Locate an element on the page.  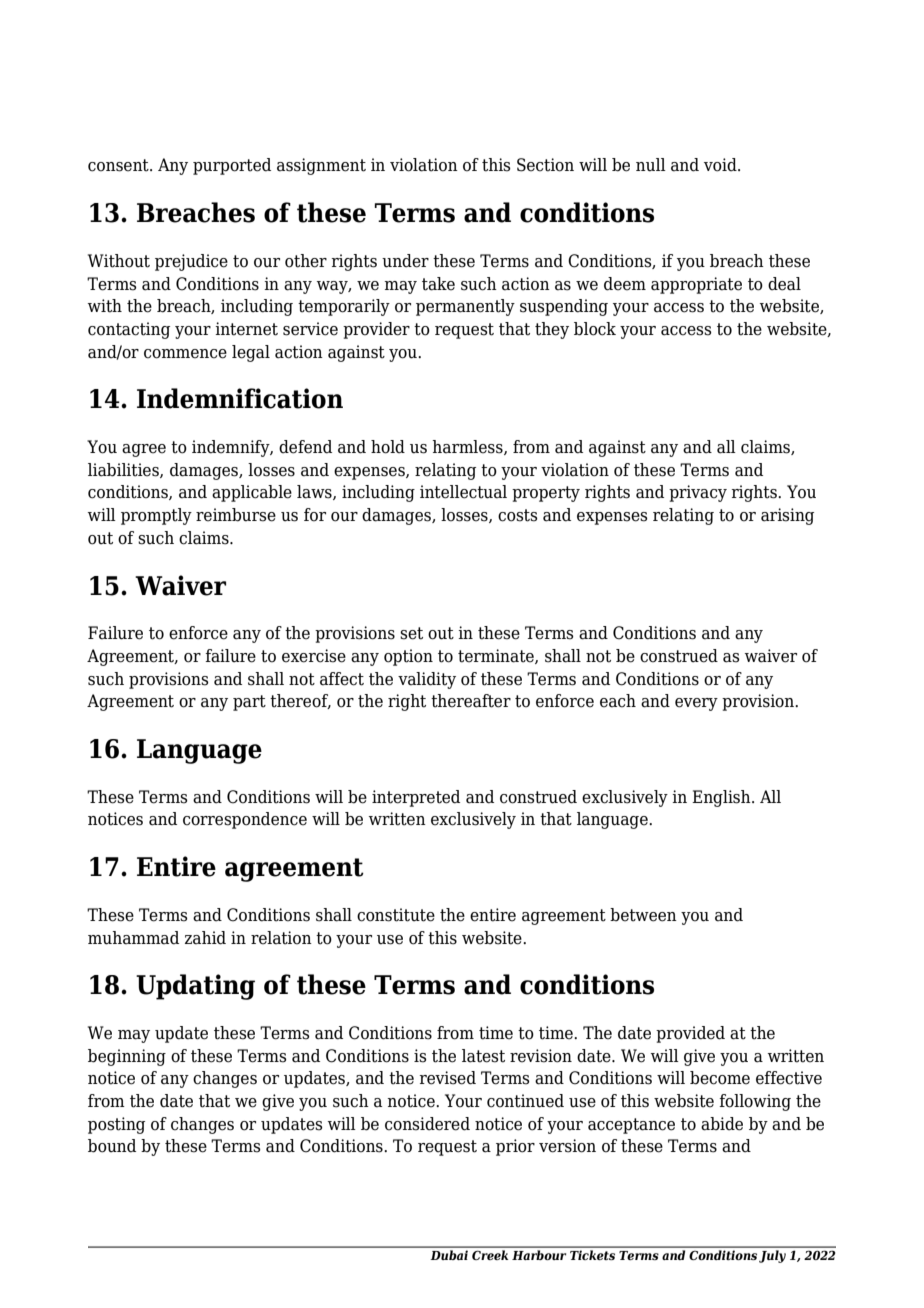
posting is located at coordinates (116, 1125).
